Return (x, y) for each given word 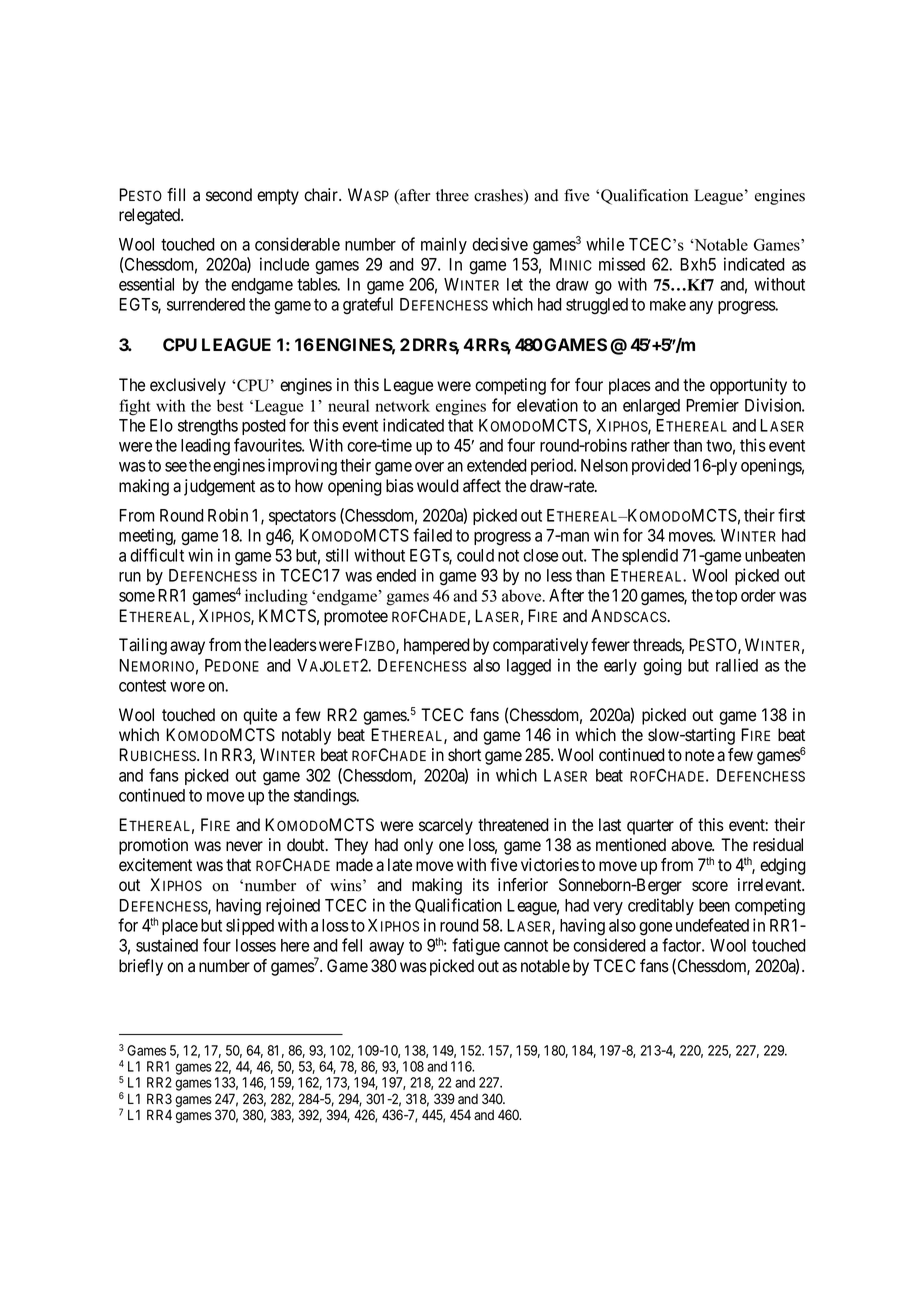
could (475, 555)
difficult (157, 555)
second (229, 195)
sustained (167, 945)
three (452, 195)
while (605, 244)
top (726, 597)
